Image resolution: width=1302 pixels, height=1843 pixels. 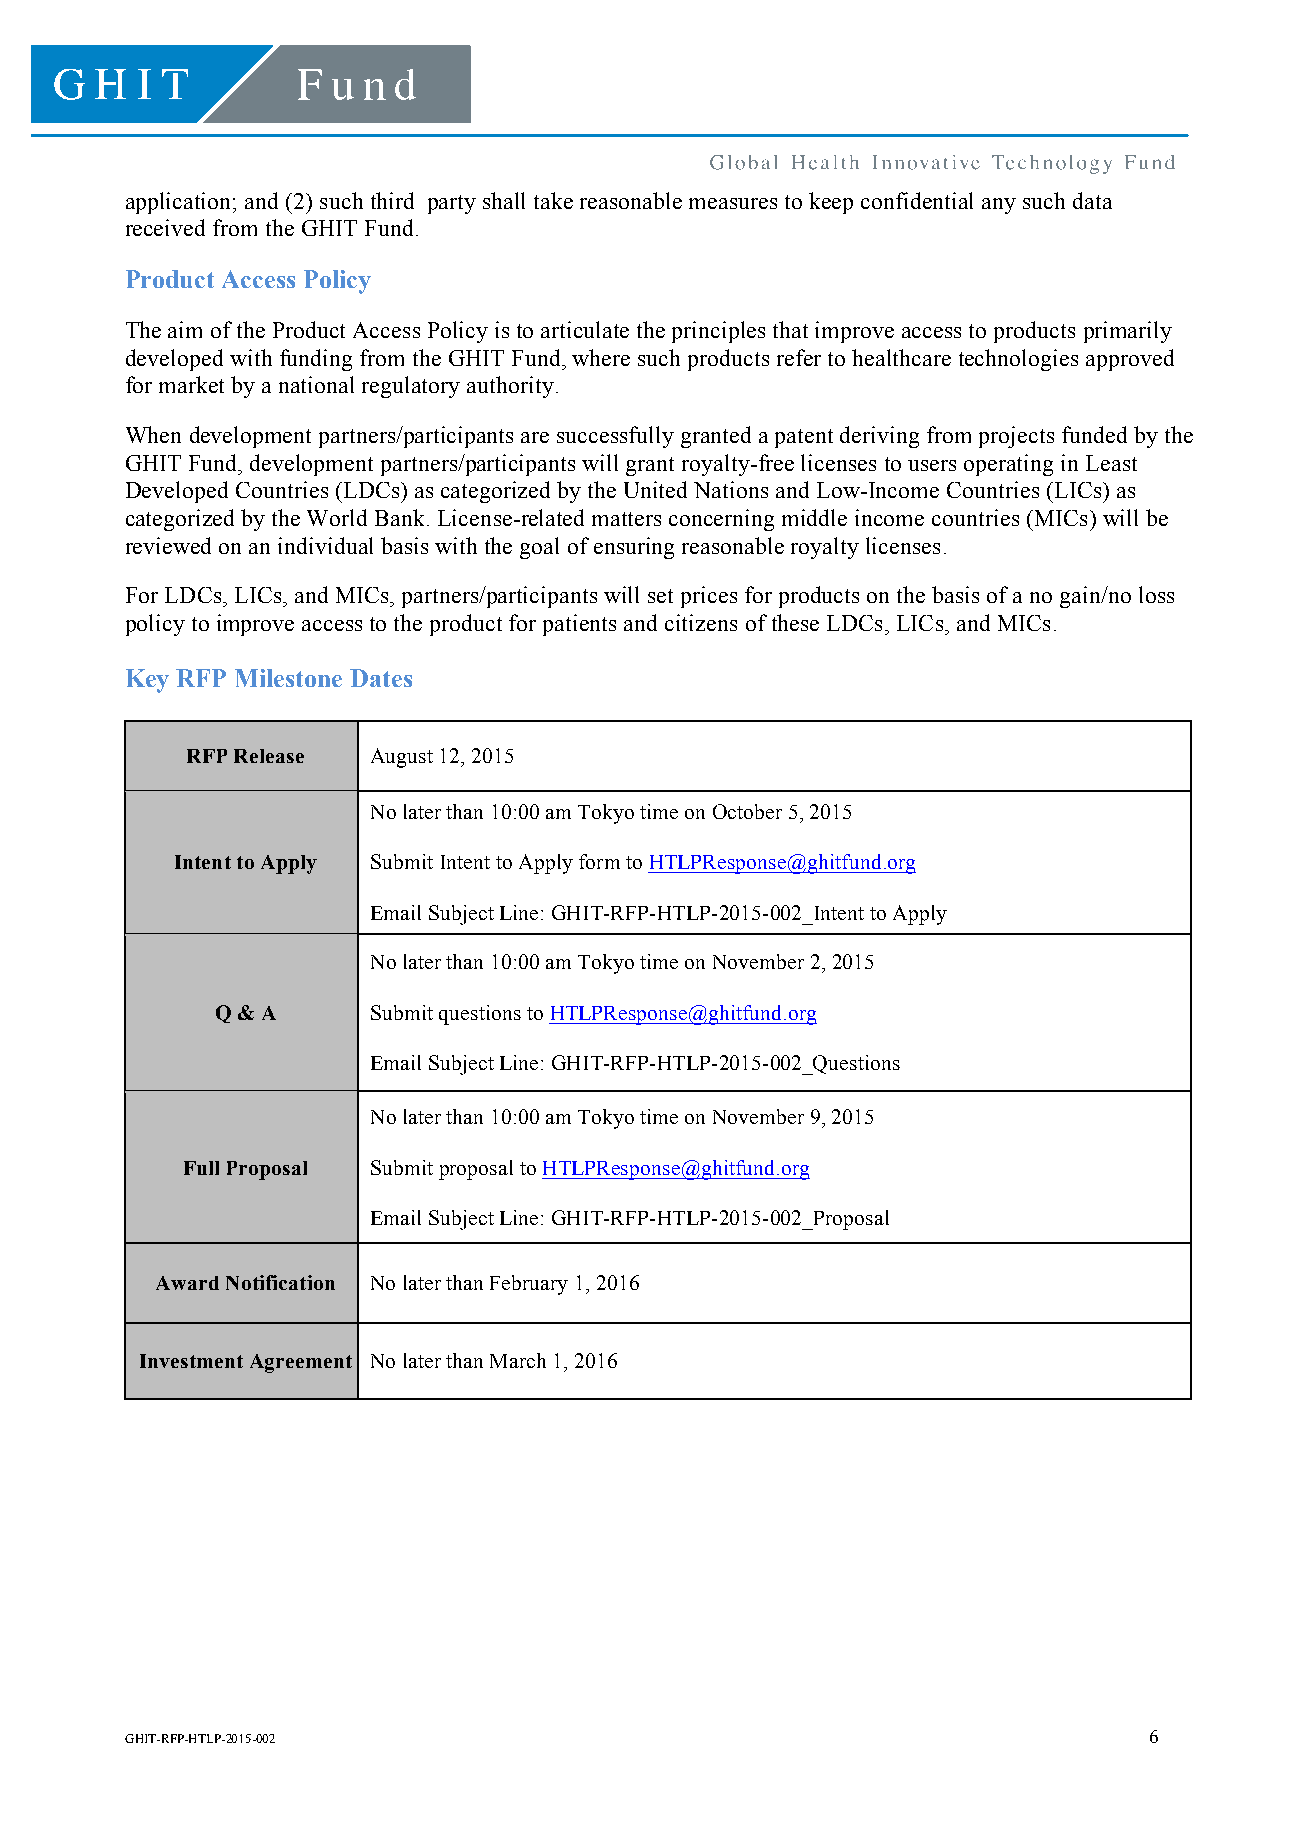 I want to click on any, so click(x=999, y=206).
